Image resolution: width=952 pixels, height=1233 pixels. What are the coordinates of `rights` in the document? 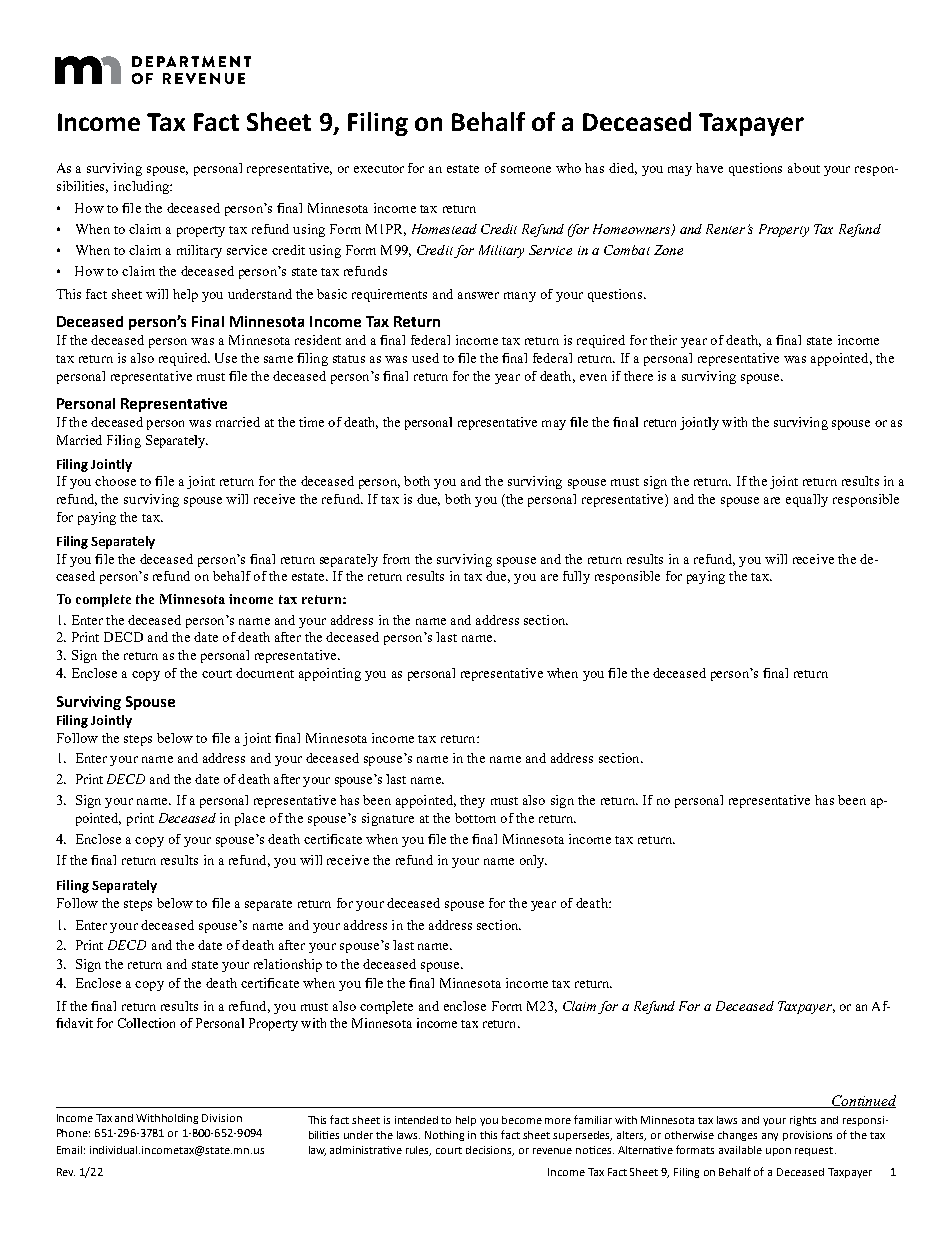 It's located at (803, 1121).
